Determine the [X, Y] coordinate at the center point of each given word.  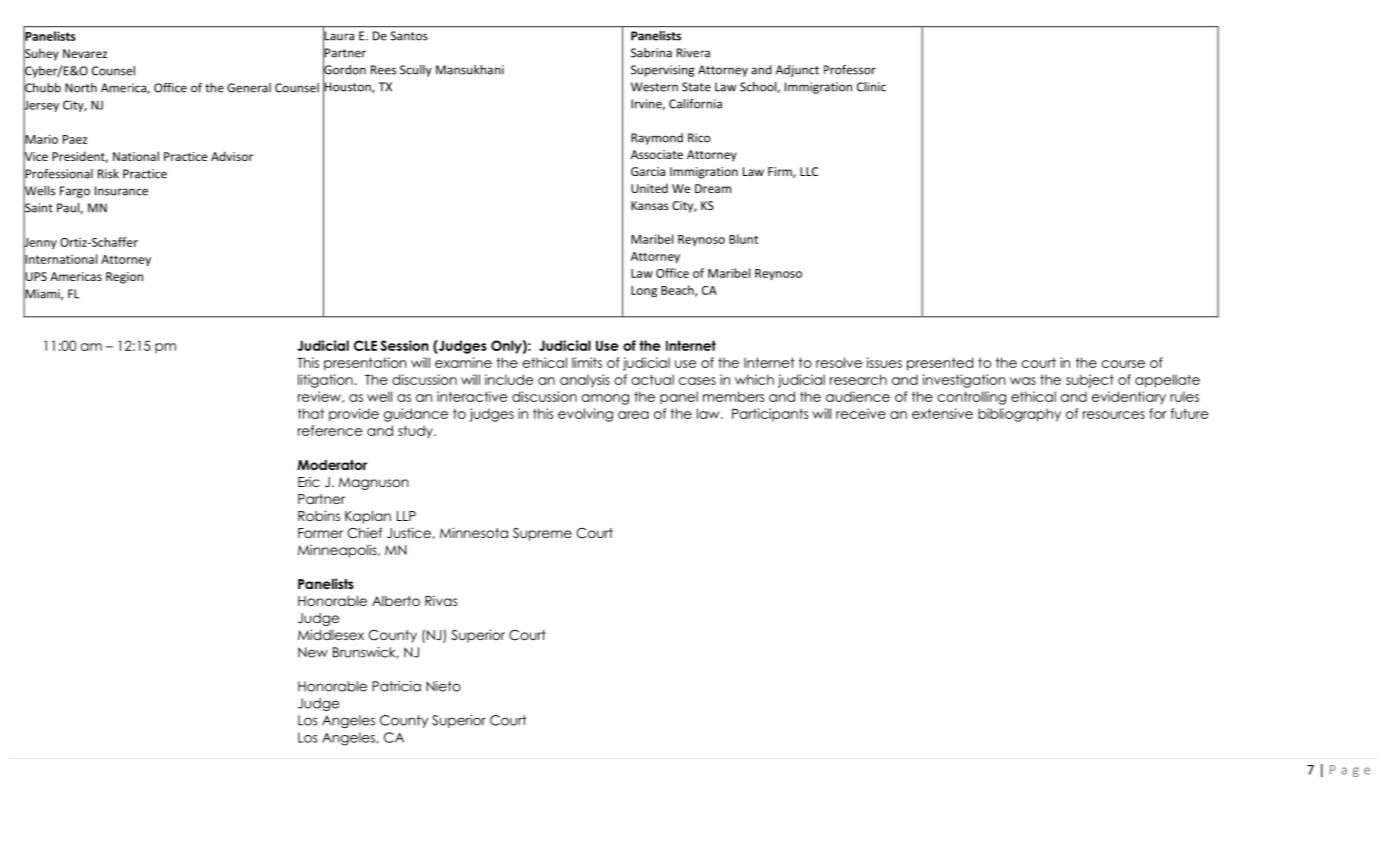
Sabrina [651, 53]
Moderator [332, 465]
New [313, 652]
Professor [850, 70]
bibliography [1019, 415]
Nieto [443, 686]
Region [124, 278]
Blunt [743, 239]
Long [644, 291]
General [249, 88]
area [633, 415]
